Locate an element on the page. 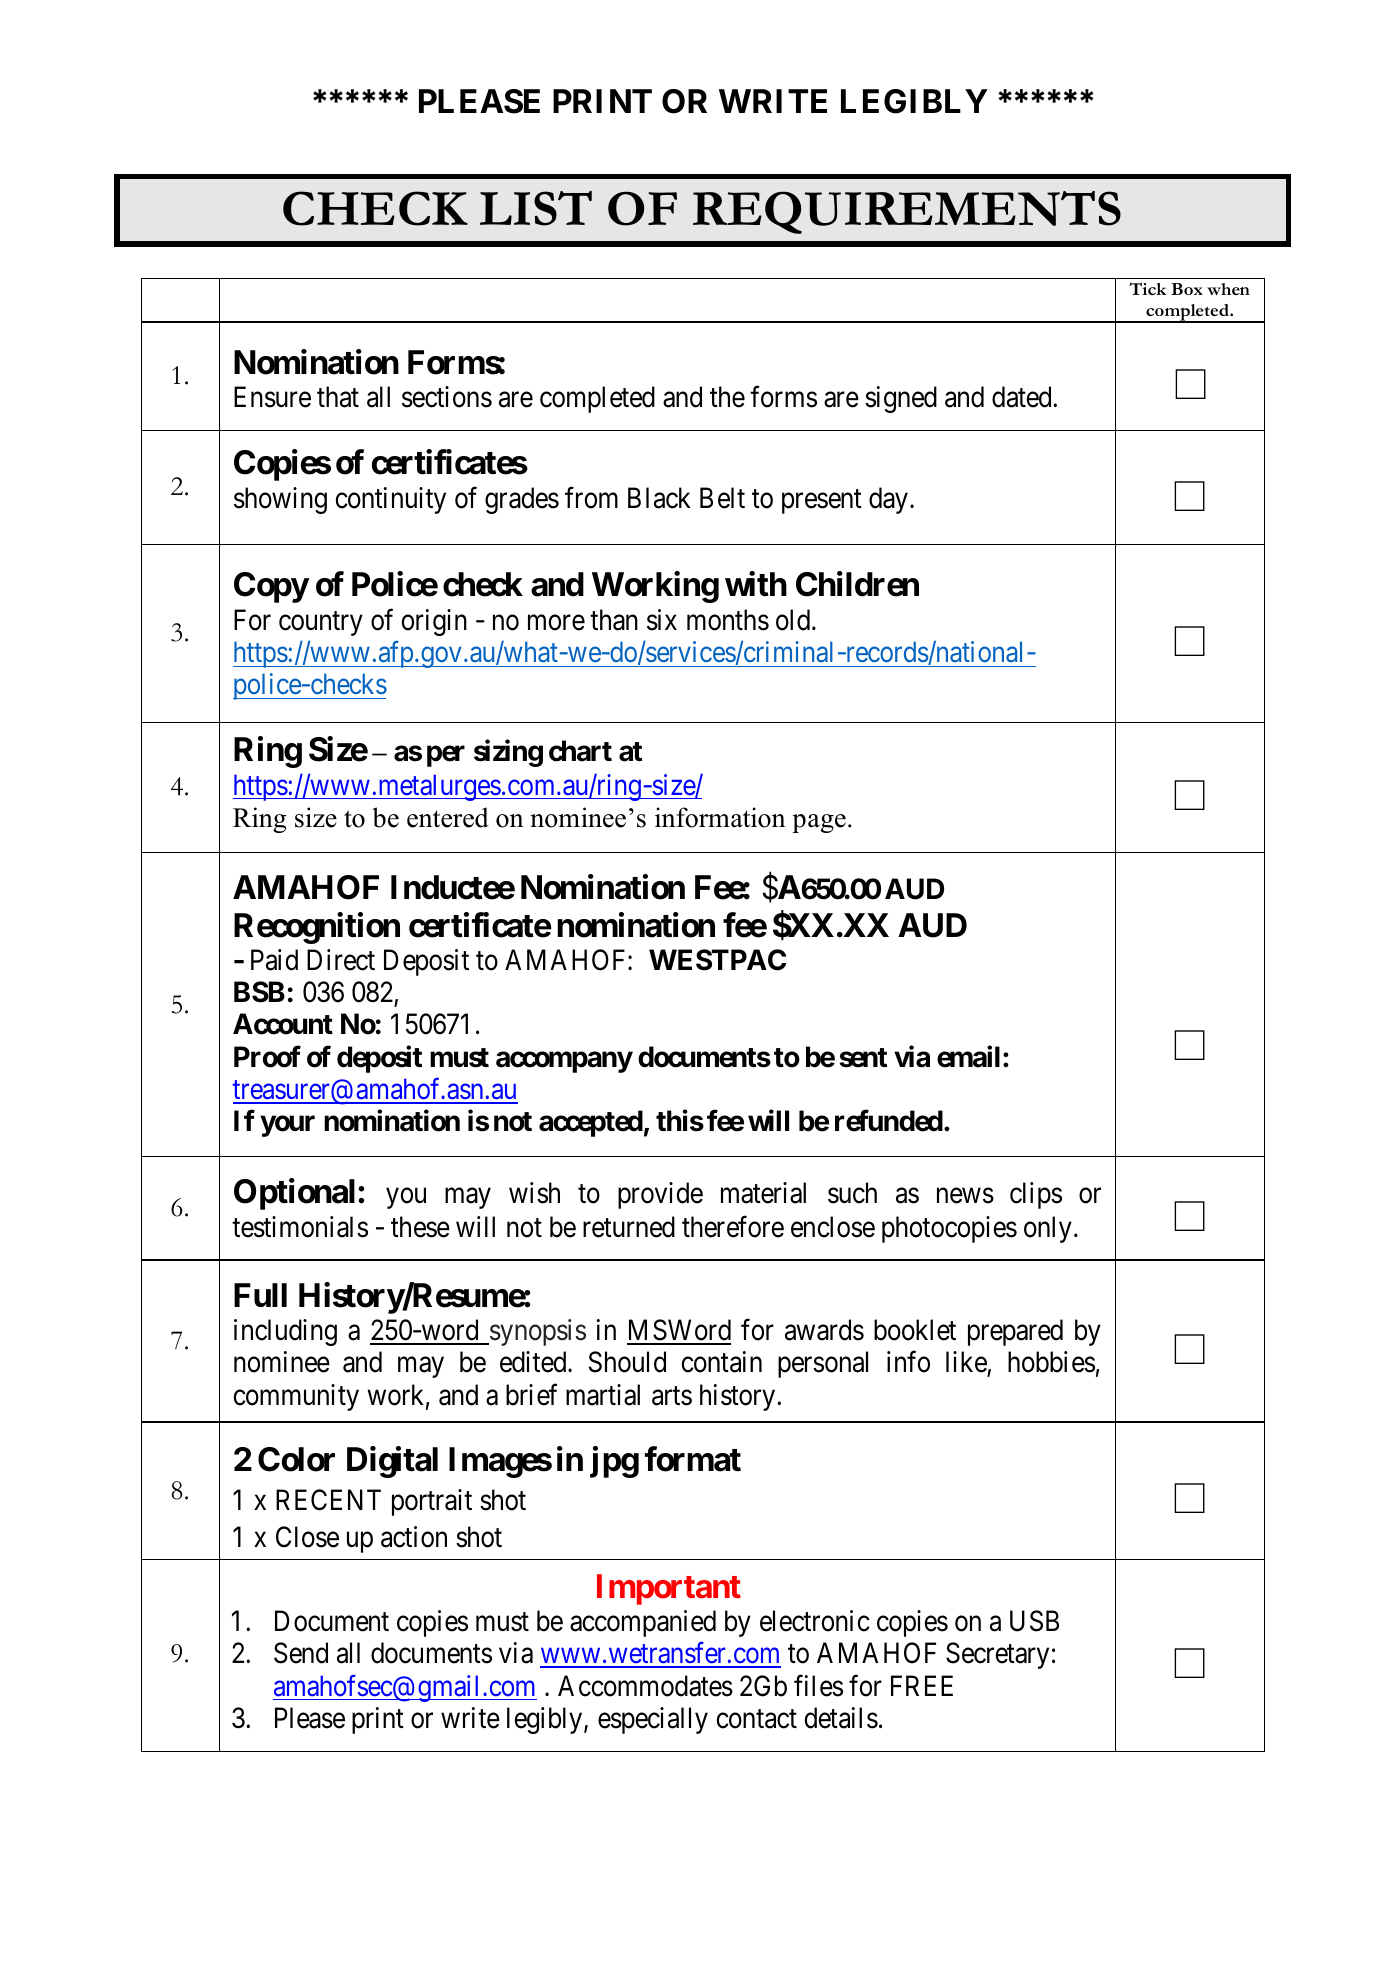 The width and height of the document is (1388, 1964). Tick is located at coordinates (1147, 288).
